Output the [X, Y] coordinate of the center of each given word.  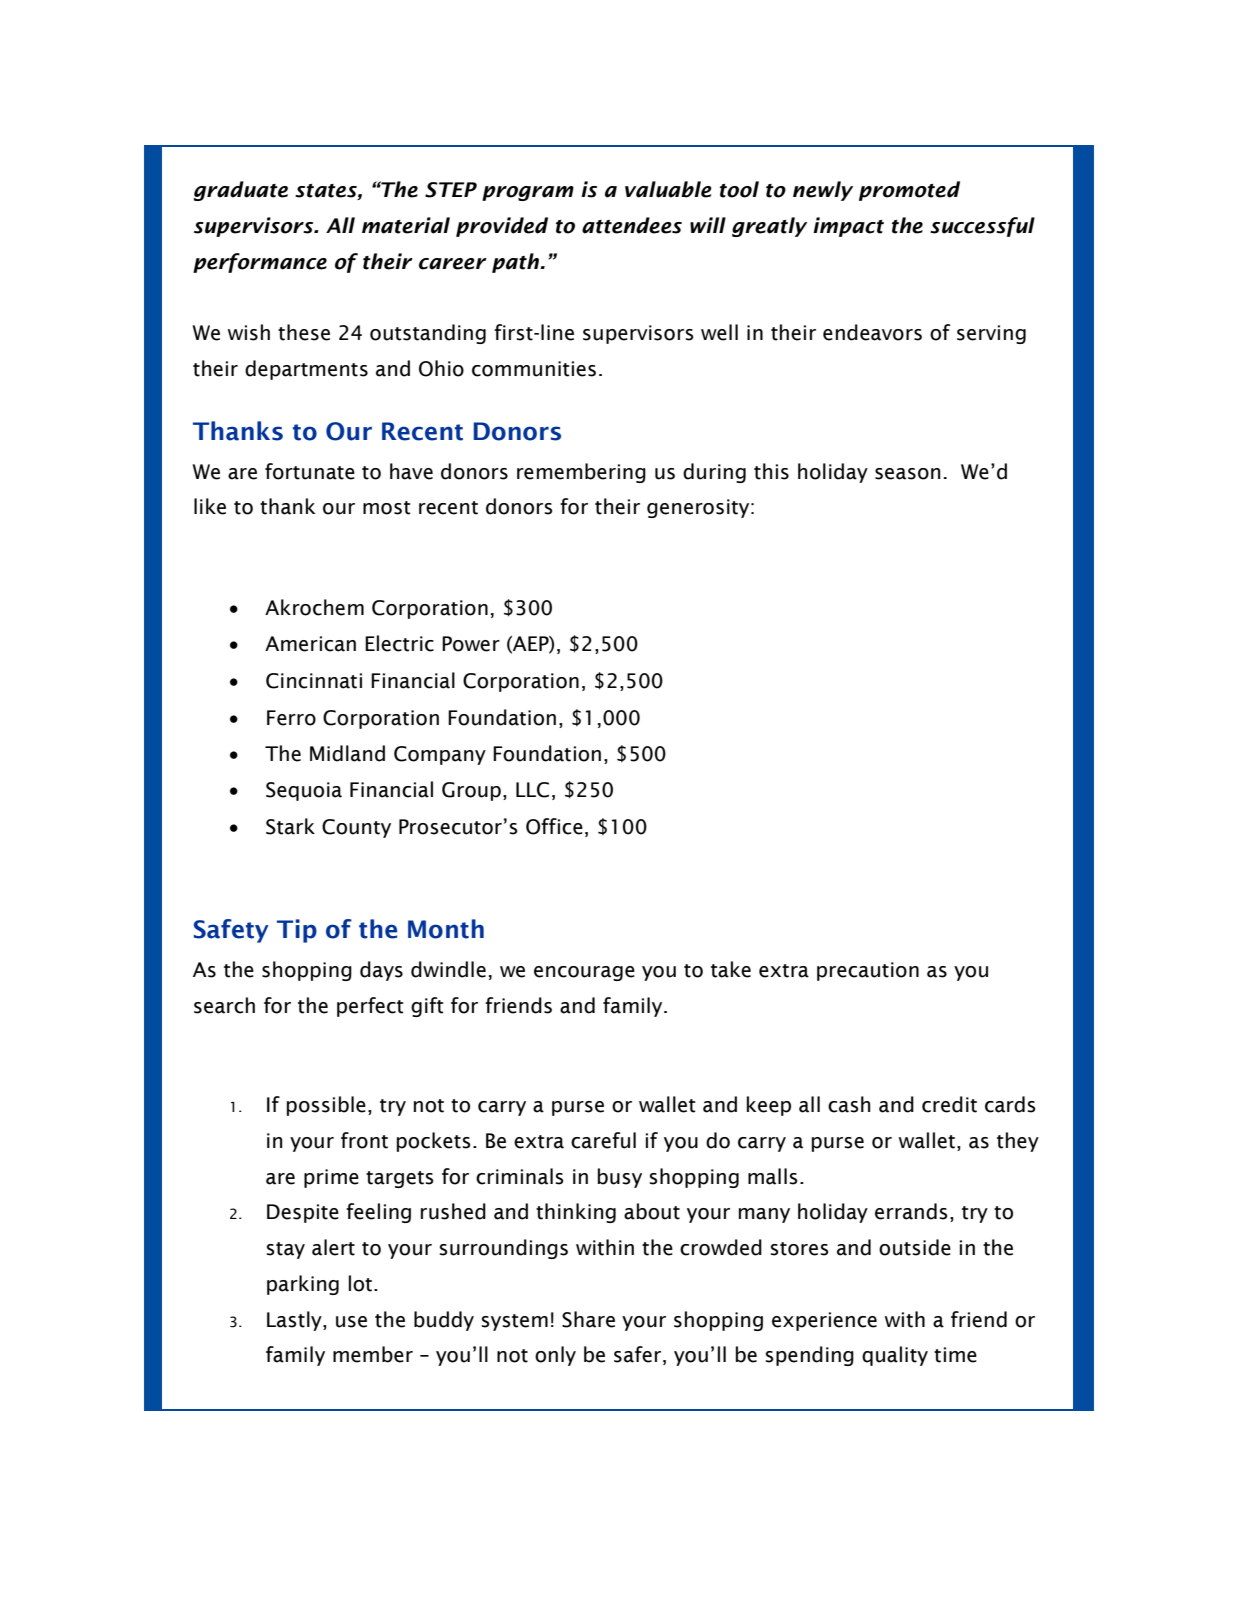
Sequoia [304, 791]
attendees [632, 225]
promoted [909, 191]
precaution [868, 971]
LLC [532, 790]
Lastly [295, 1321]
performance [260, 263]
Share [588, 1319]
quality [895, 1356]
